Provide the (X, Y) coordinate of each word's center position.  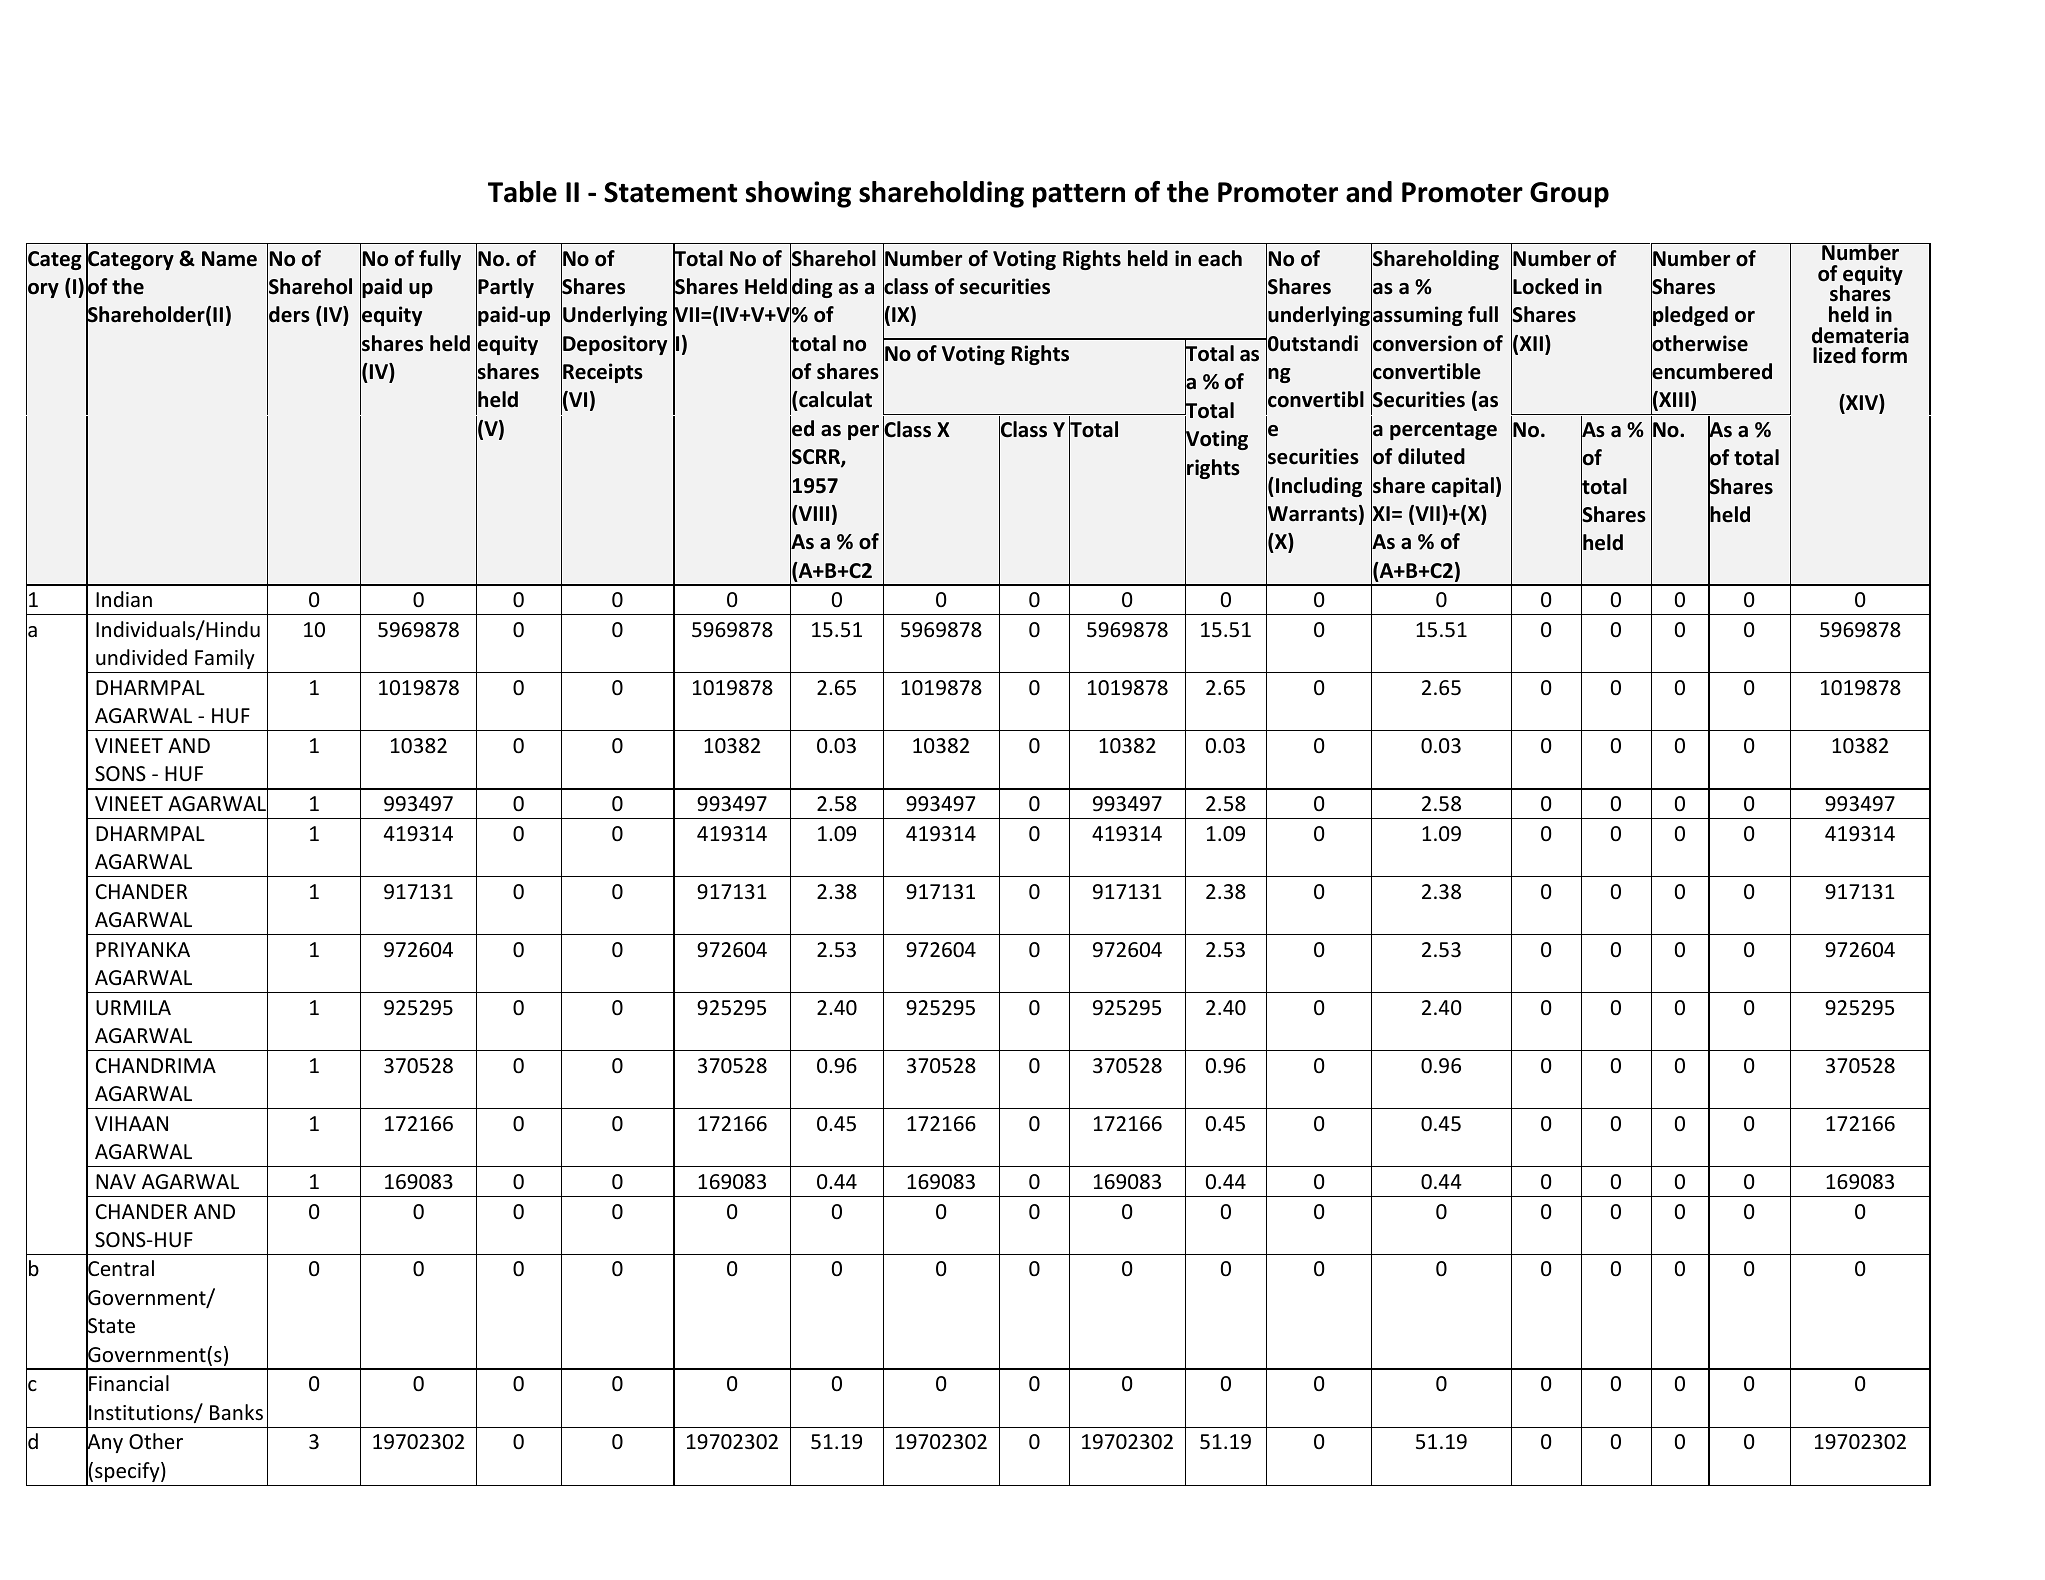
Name (229, 259)
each (1220, 258)
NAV (116, 1181)
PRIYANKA (143, 949)
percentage (1443, 431)
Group (1569, 195)
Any (104, 1444)
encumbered (1711, 371)
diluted (1431, 456)
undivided (141, 657)
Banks (236, 1412)
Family (225, 659)
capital (1463, 487)
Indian (124, 599)
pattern (1079, 196)
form (1884, 355)
